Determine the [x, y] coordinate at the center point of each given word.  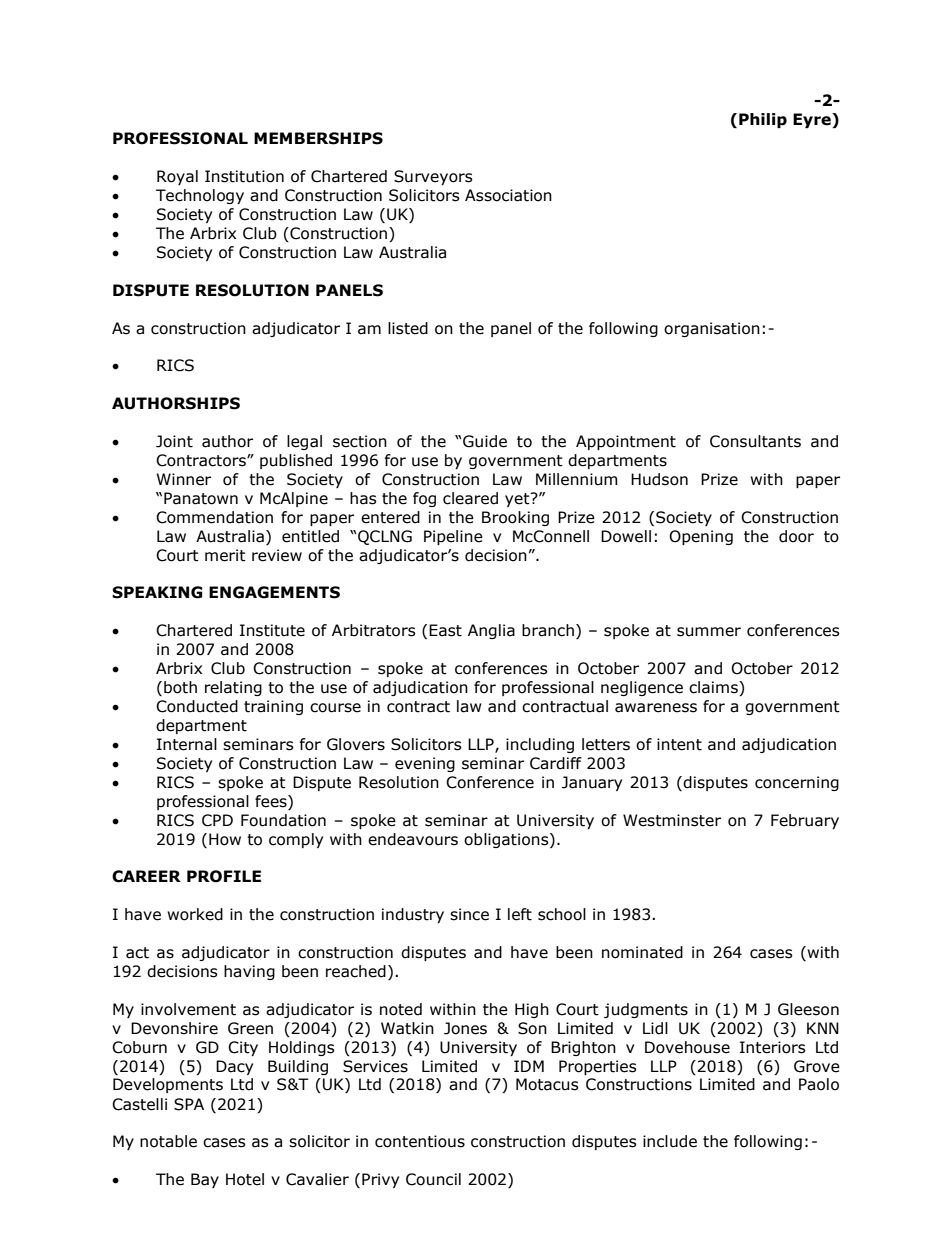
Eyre [813, 120]
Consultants [755, 441]
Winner [183, 479]
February [805, 821]
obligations [507, 840]
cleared [470, 498]
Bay [205, 1180]
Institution [244, 176]
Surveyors [433, 177]
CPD [217, 820]
